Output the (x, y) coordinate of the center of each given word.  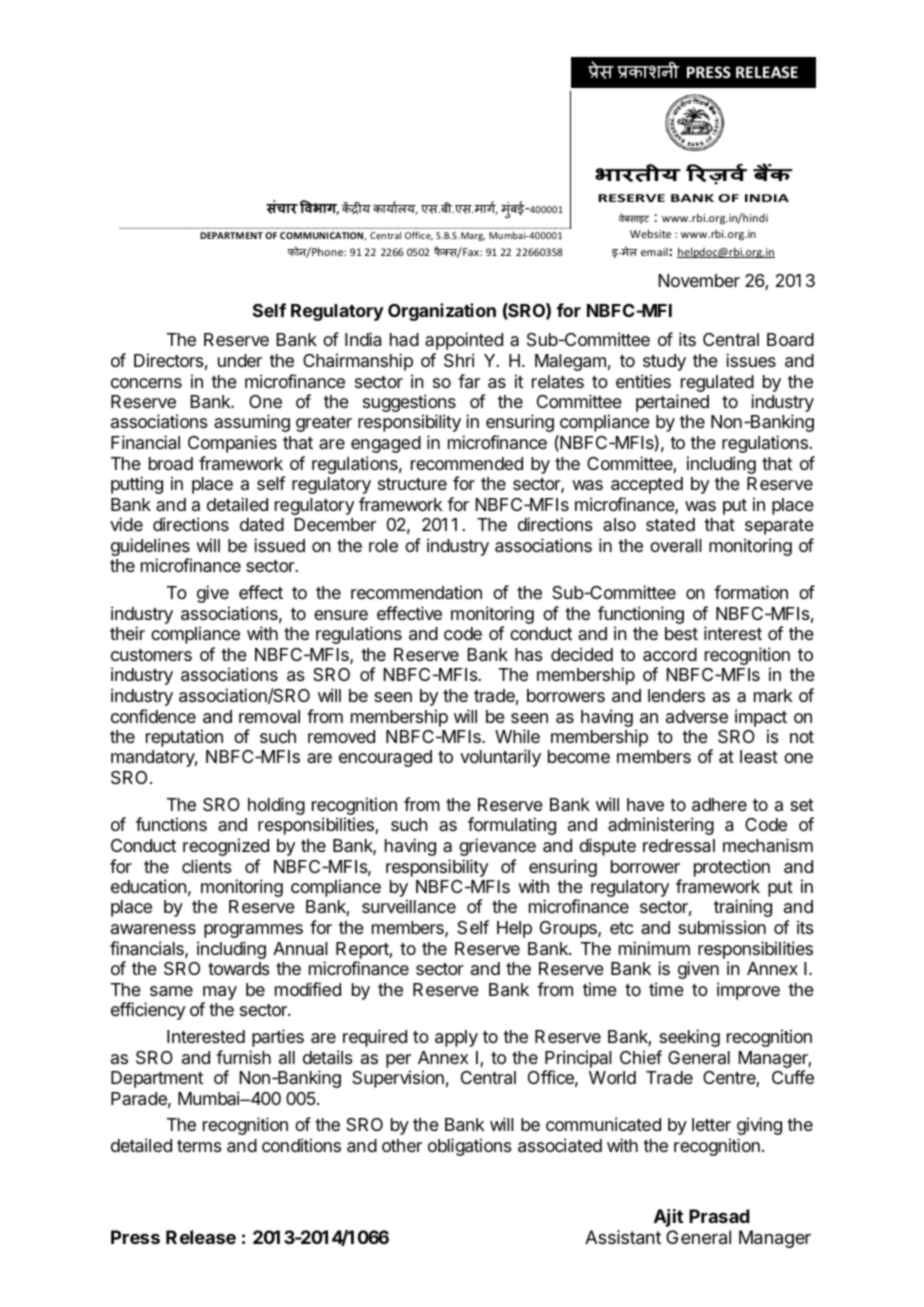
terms (199, 1146)
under (240, 360)
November (699, 280)
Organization (442, 312)
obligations (470, 1147)
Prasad (719, 1216)
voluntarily (500, 758)
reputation (184, 738)
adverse (697, 716)
